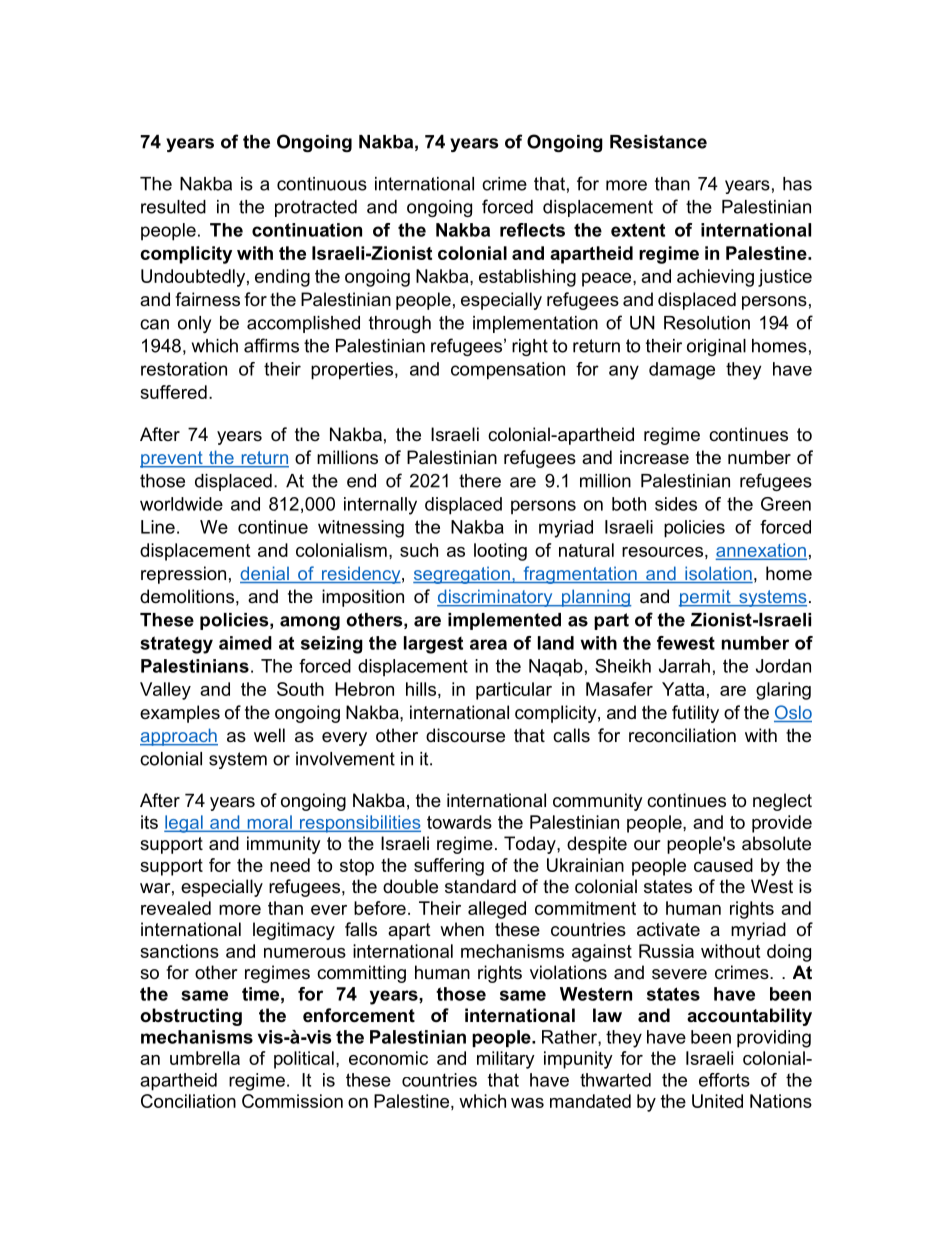 The image size is (952, 1233). Describe the element at coordinates (506, 1060) in the screenshot. I see `military` at that location.
